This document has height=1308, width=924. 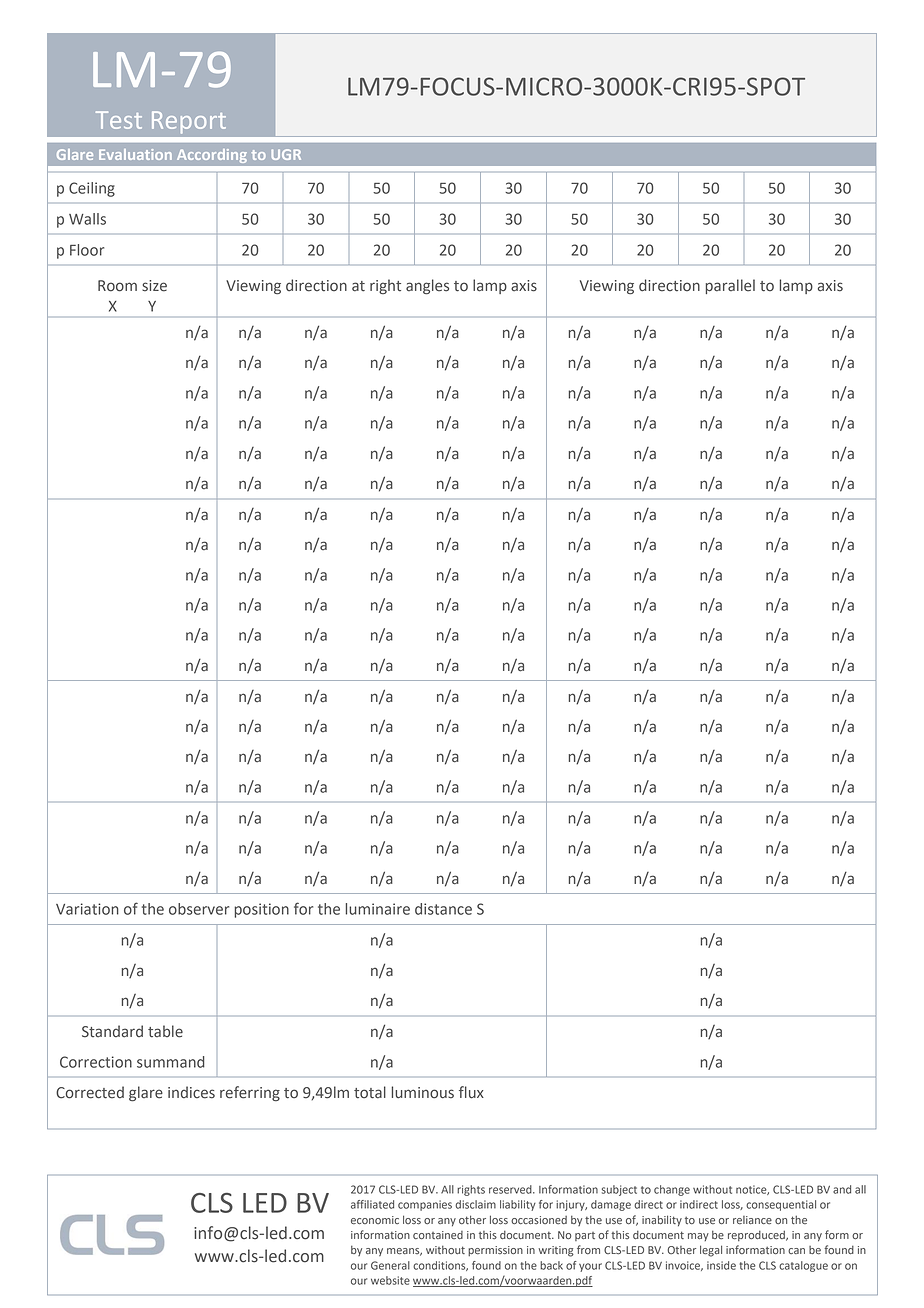 What do you see at coordinates (154, 286) in the document?
I see `size` at bounding box center [154, 286].
